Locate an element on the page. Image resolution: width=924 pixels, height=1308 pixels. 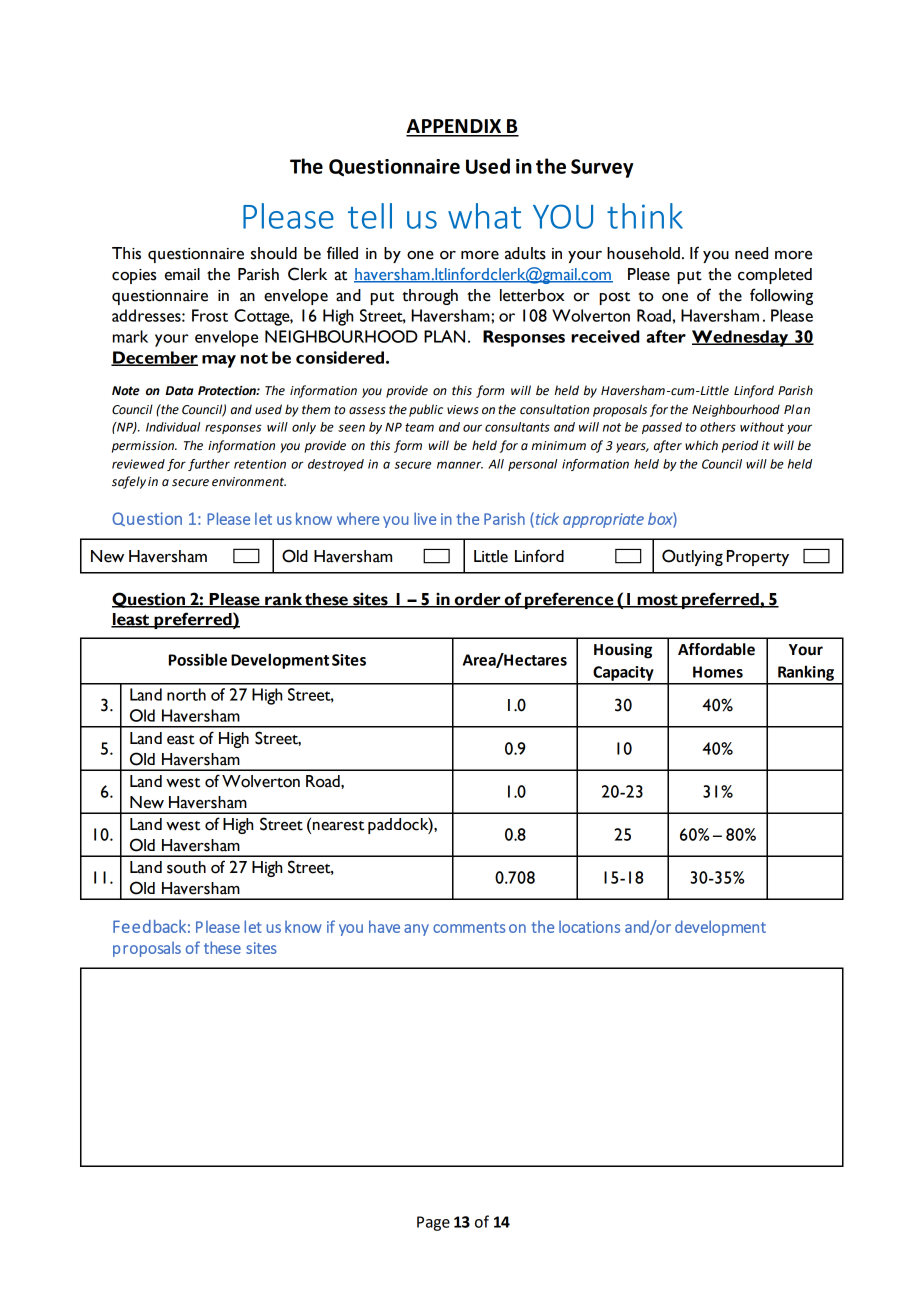
what is located at coordinates (484, 216).
